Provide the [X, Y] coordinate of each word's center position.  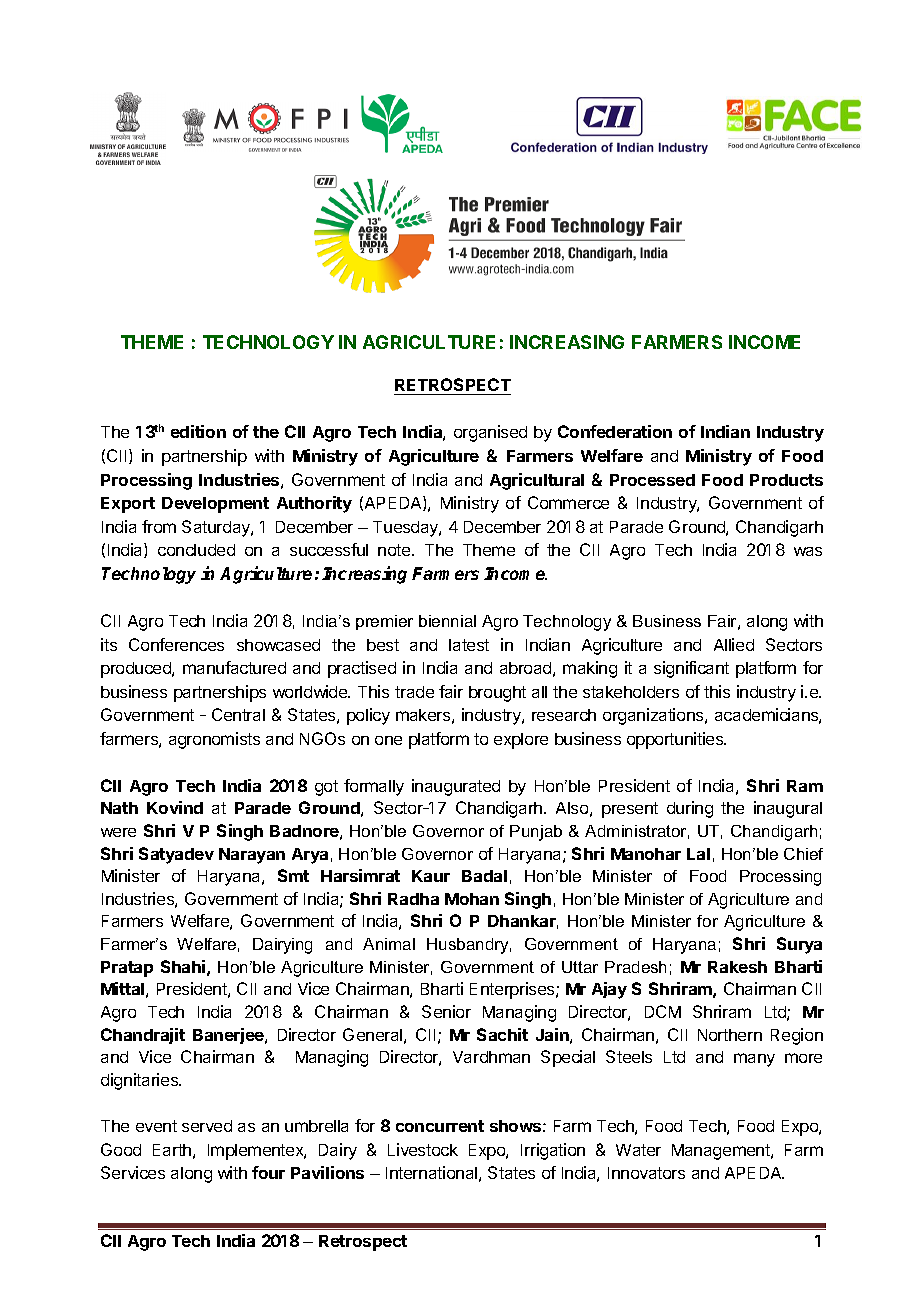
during [690, 809]
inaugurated [456, 787]
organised [490, 433]
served [207, 1126]
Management [722, 1152]
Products [786, 480]
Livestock [423, 1149]
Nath [119, 808]
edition [198, 431]
